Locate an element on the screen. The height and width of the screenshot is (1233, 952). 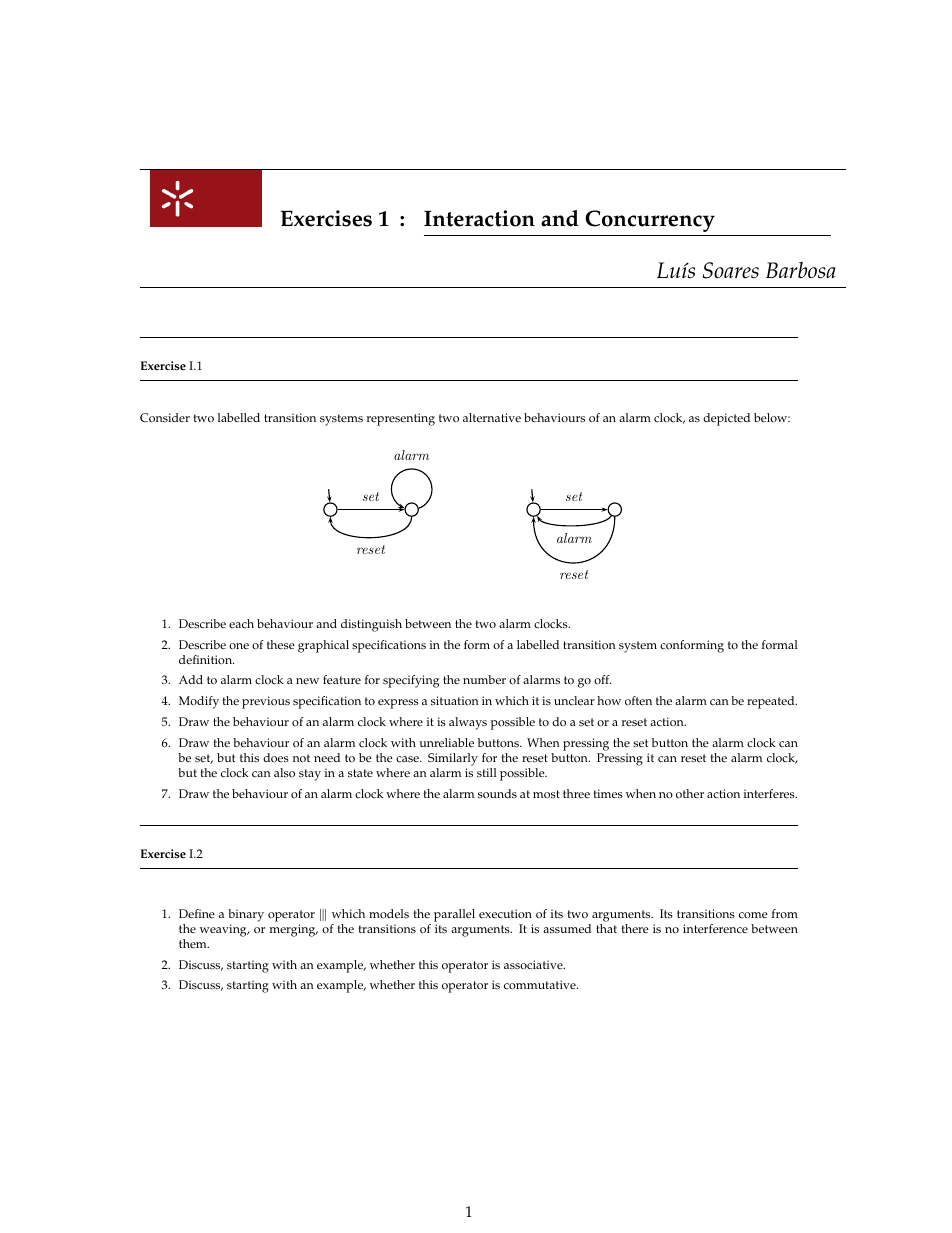
linear is located at coordinates (398, 337).
